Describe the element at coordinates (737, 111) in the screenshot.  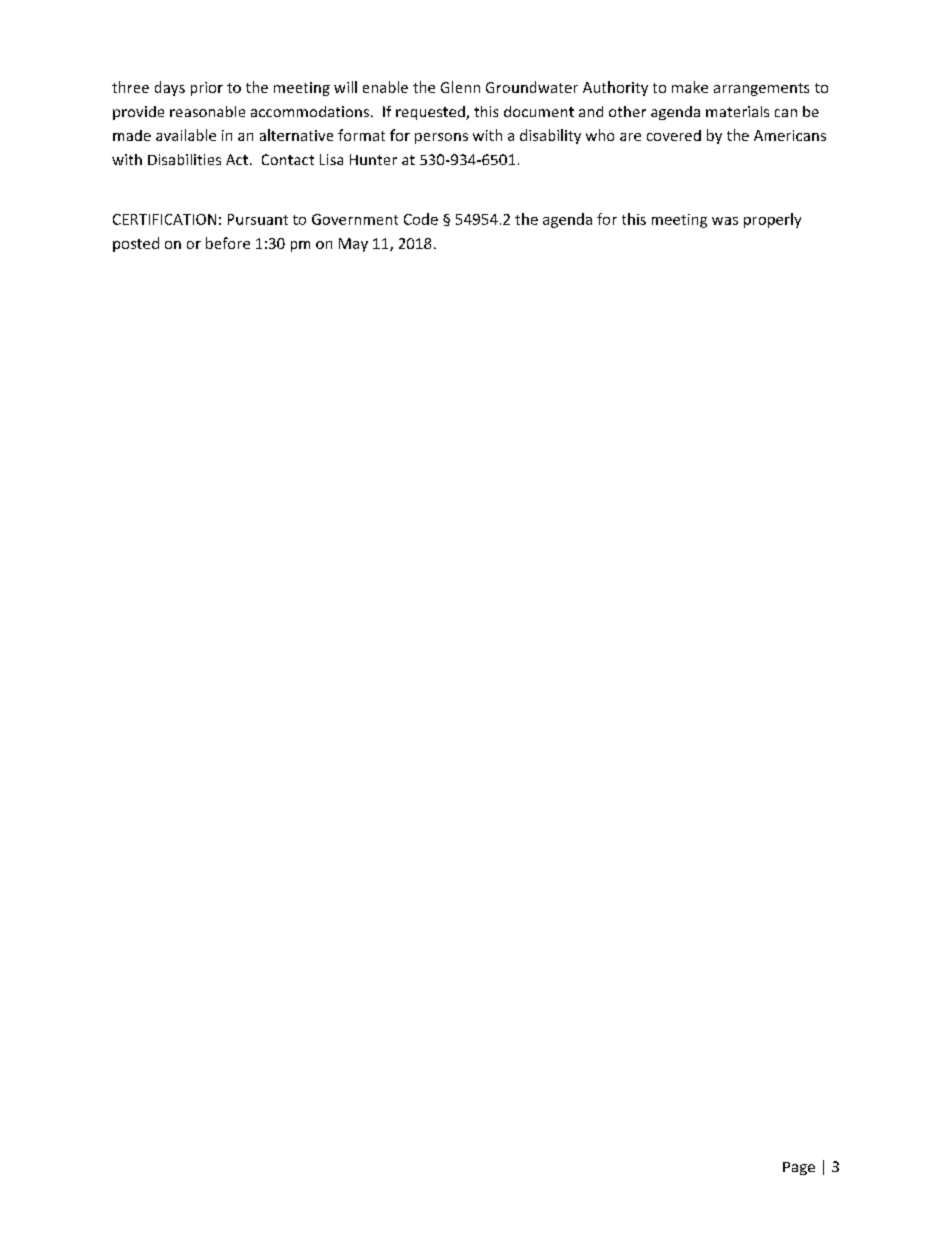
I see `materials` at that location.
